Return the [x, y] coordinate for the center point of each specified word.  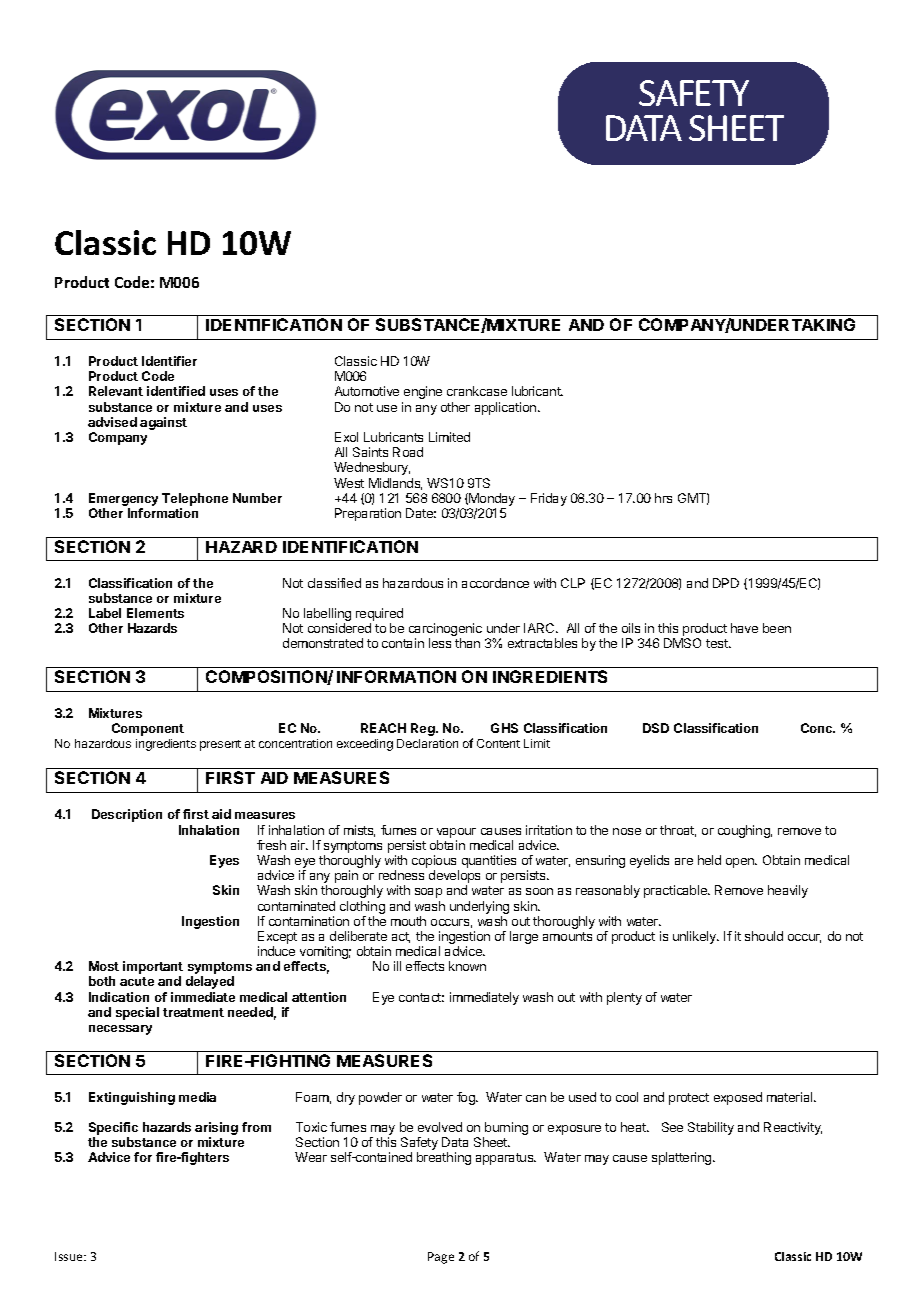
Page [441, 1258]
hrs [663, 498]
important [153, 969]
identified [176, 391]
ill [397, 966]
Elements [155, 613]
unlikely [696, 937]
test [718, 643]
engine [423, 392]
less [440, 643]
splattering [683, 1158]
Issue [70, 1256]
